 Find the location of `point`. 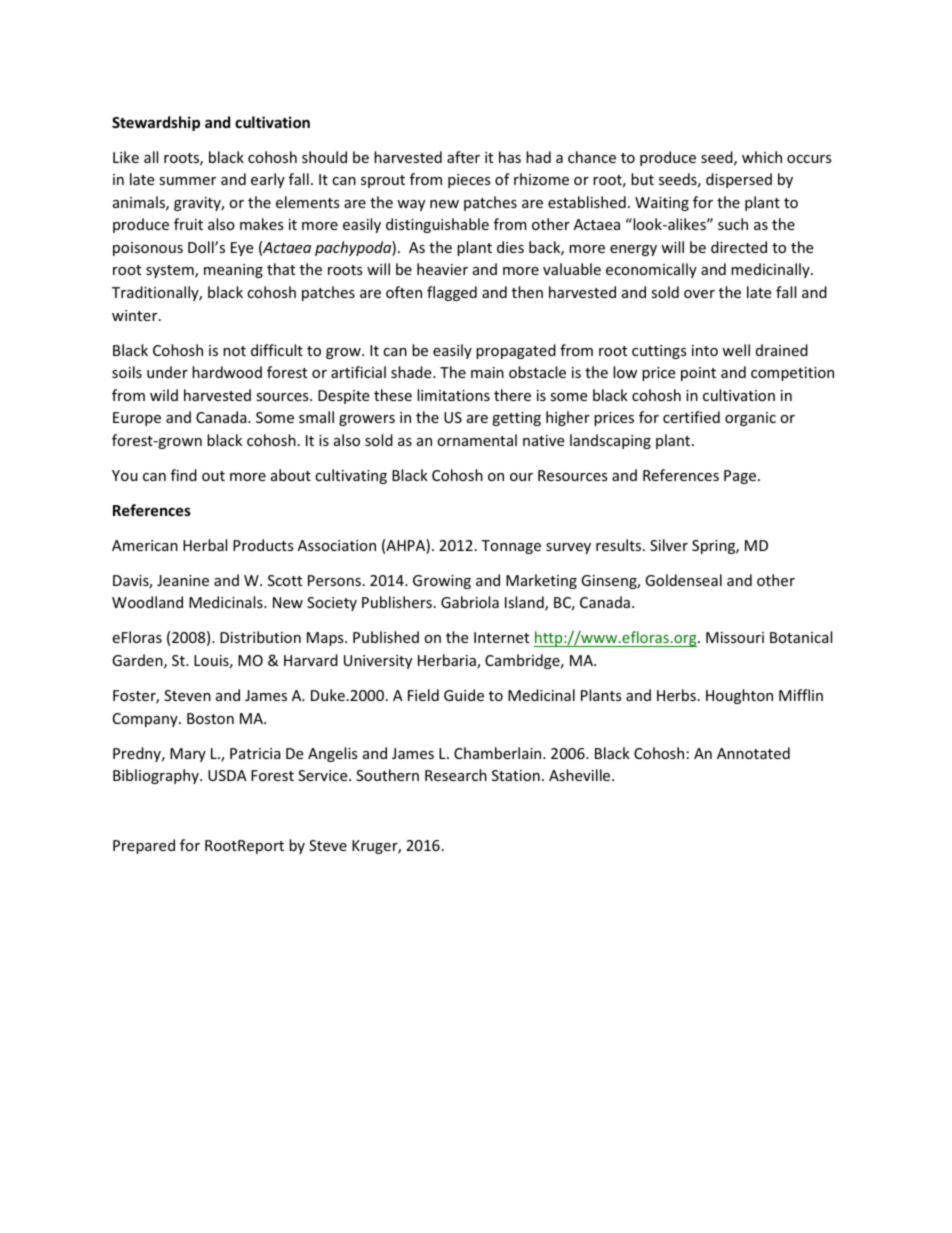

point is located at coordinates (698, 374).
